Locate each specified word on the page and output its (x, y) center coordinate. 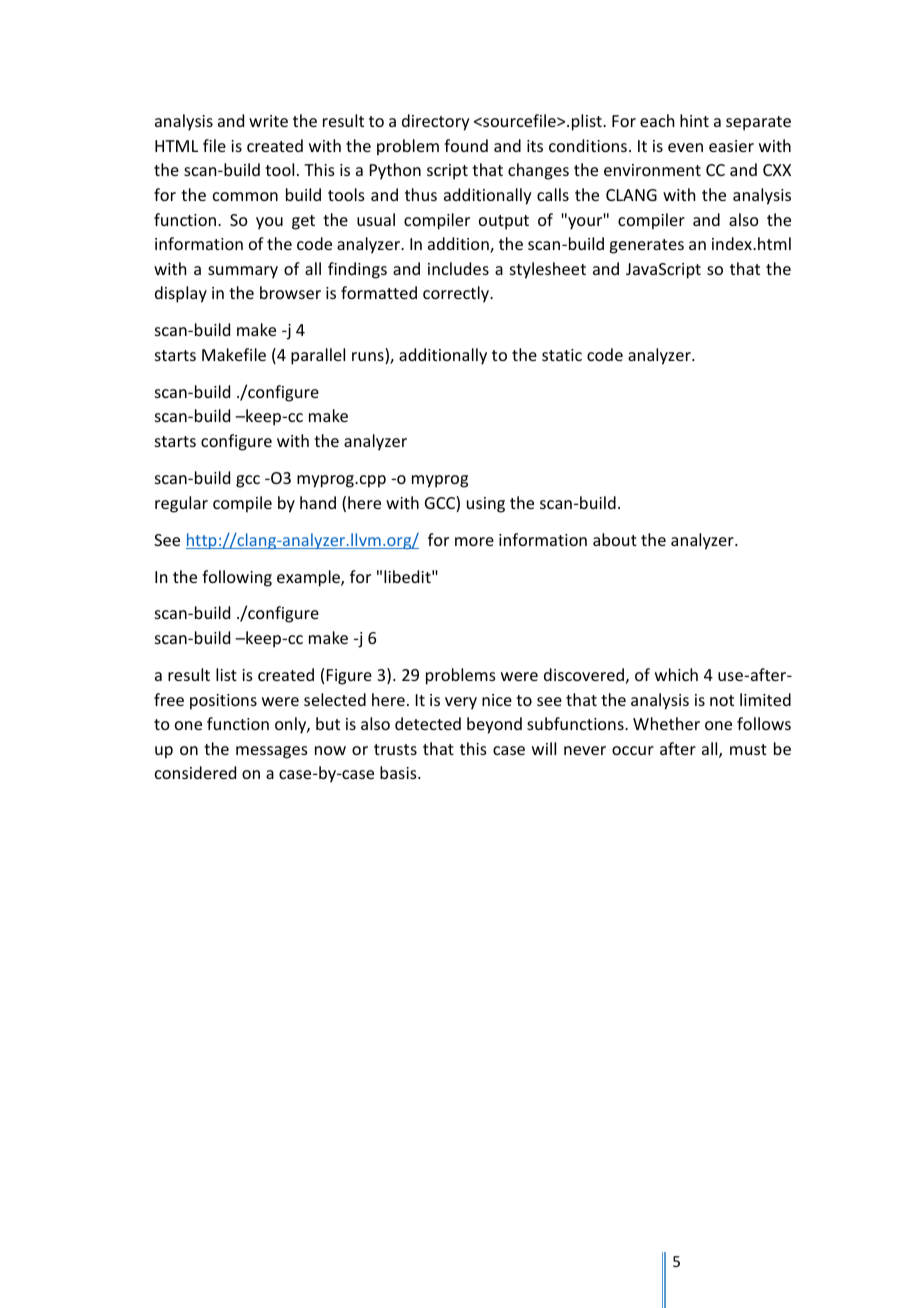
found (466, 145)
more (474, 541)
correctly (457, 294)
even (685, 147)
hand (318, 502)
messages (272, 752)
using (486, 505)
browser (290, 292)
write (268, 121)
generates (646, 246)
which (676, 674)
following (237, 578)
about (615, 539)
